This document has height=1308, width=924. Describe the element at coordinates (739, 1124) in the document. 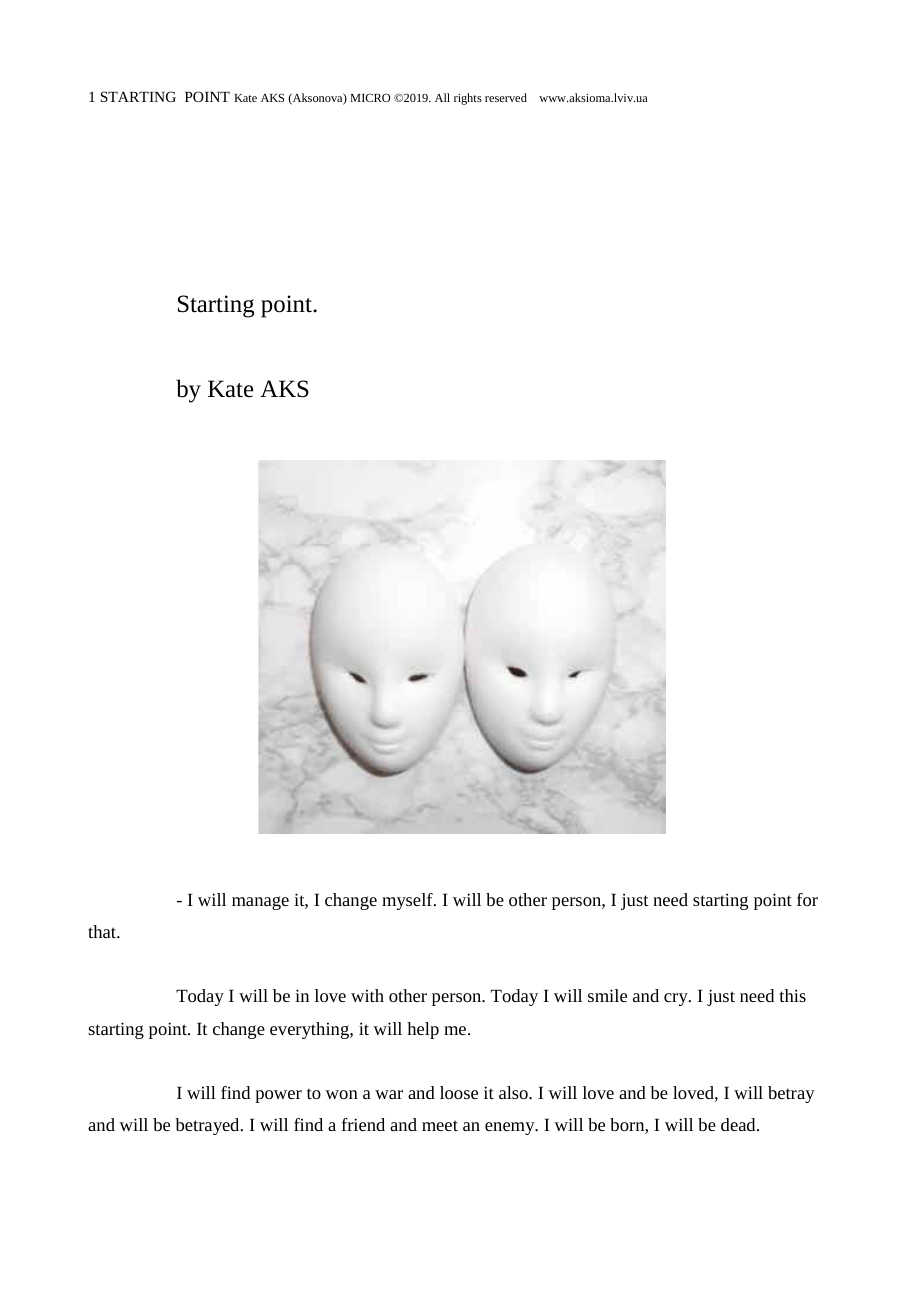

I see `dead` at that location.
